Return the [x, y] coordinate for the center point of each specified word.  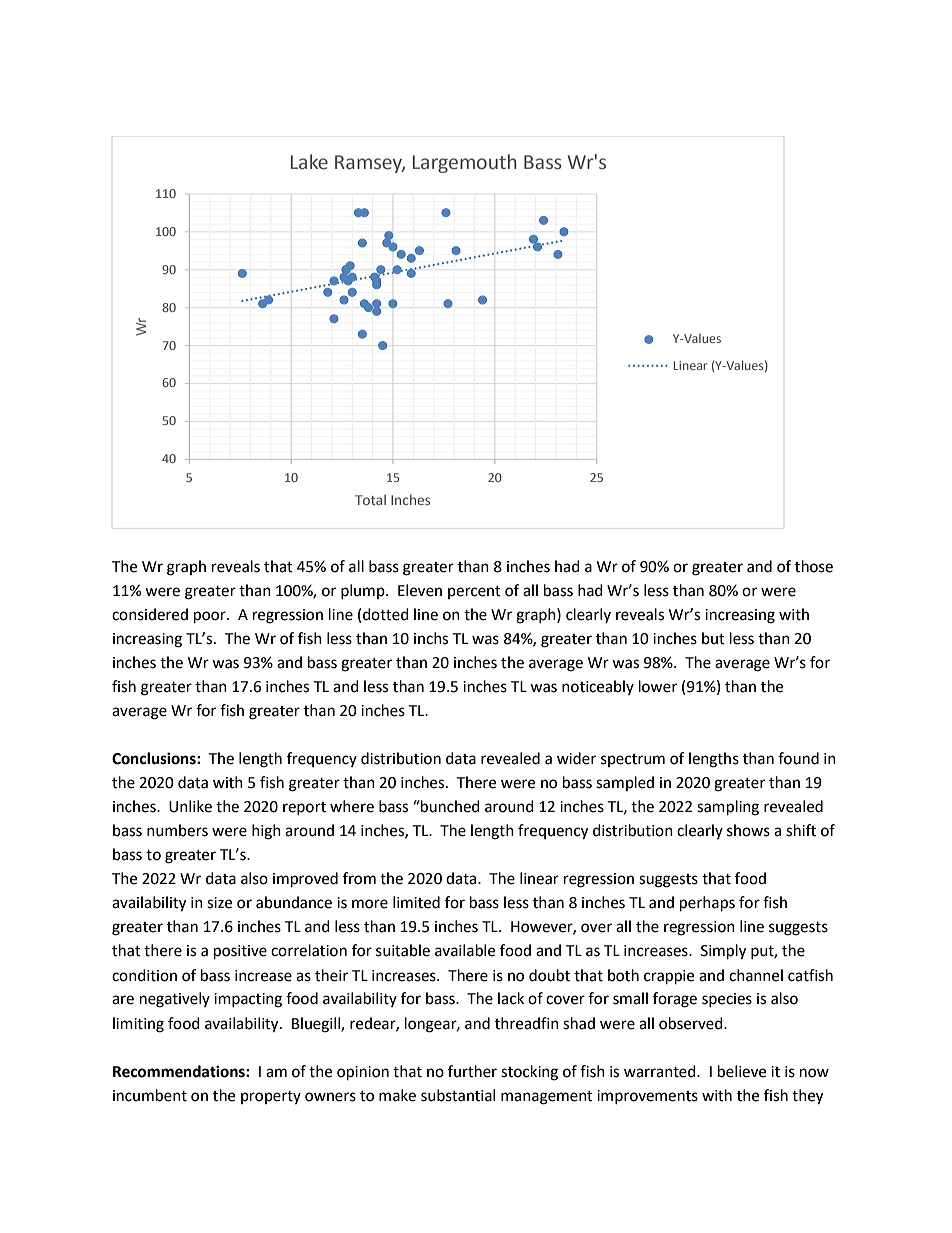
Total [370, 499]
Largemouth [465, 163]
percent [474, 592]
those [814, 566]
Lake [309, 162]
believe [742, 1071]
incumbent [150, 1095]
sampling [728, 808]
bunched [449, 806]
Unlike [190, 806]
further [472, 1071]
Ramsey [370, 164]
